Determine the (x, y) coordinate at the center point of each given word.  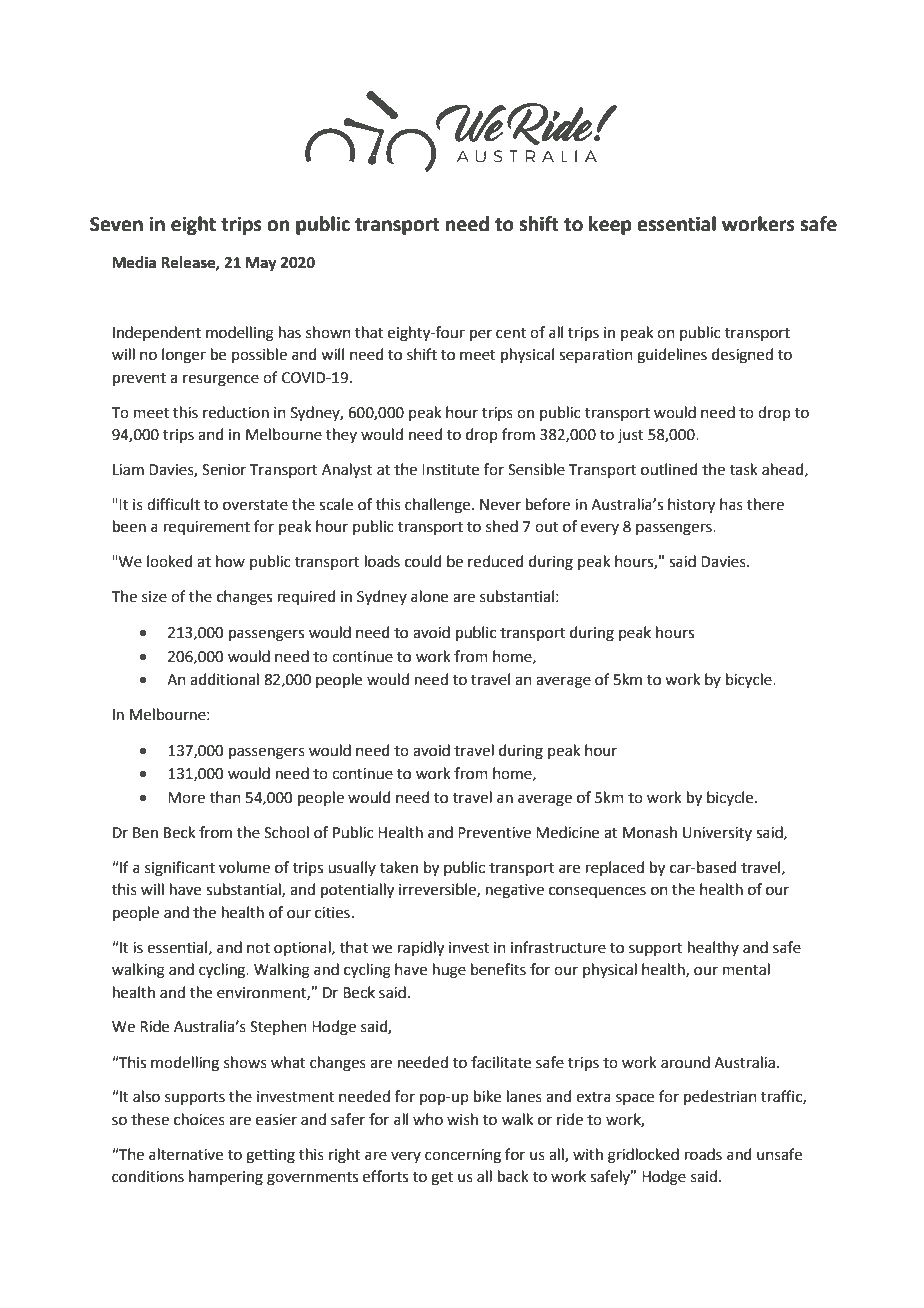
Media (134, 262)
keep (610, 225)
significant (180, 869)
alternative (186, 1154)
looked (170, 561)
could (423, 561)
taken (399, 867)
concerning (463, 1156)
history (691, 506)
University (717, 834)
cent (511, 333)
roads (703, 1154)
